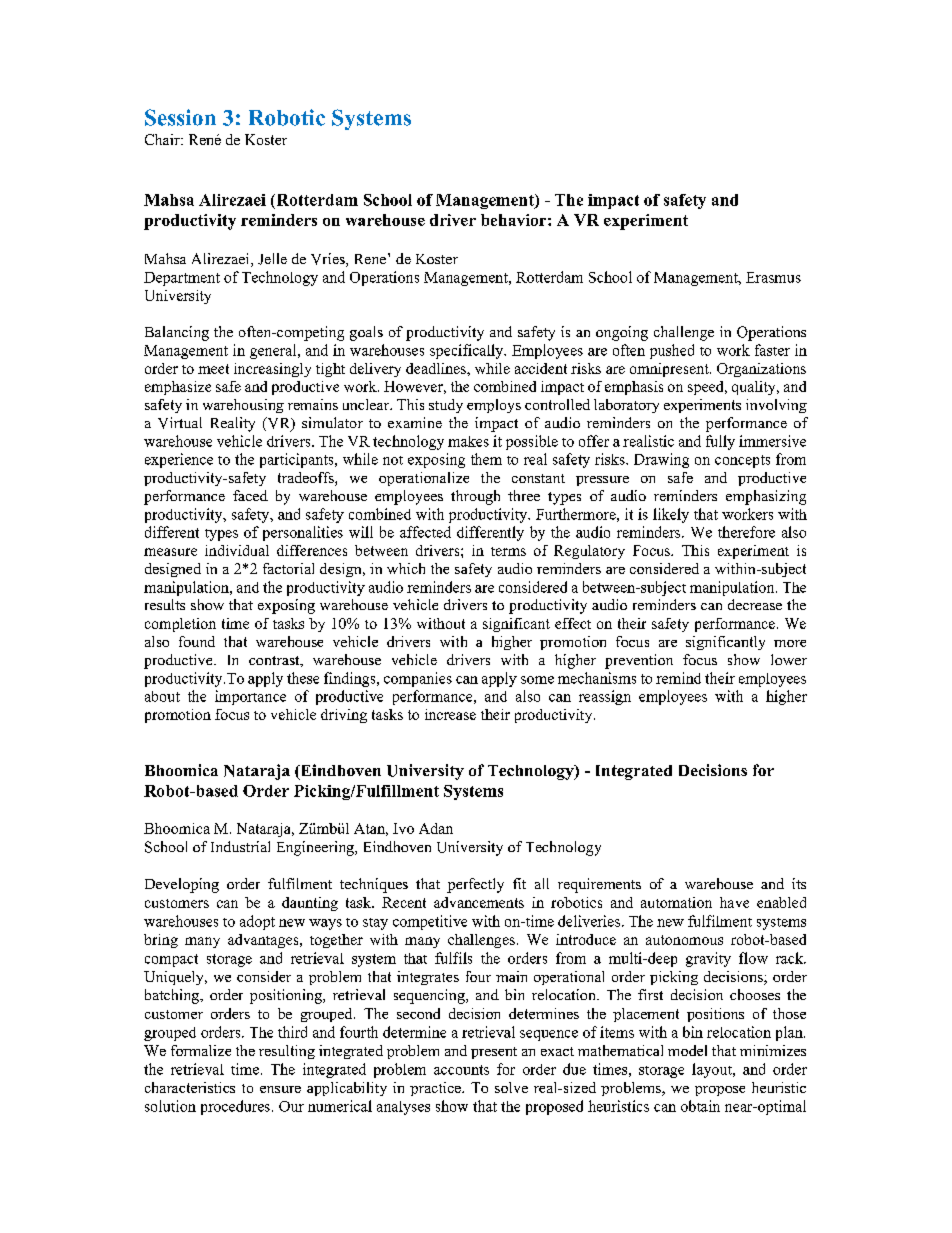  Describe the element at coordinates (508, 551) in the screenshot. I see `terms` at that location.
